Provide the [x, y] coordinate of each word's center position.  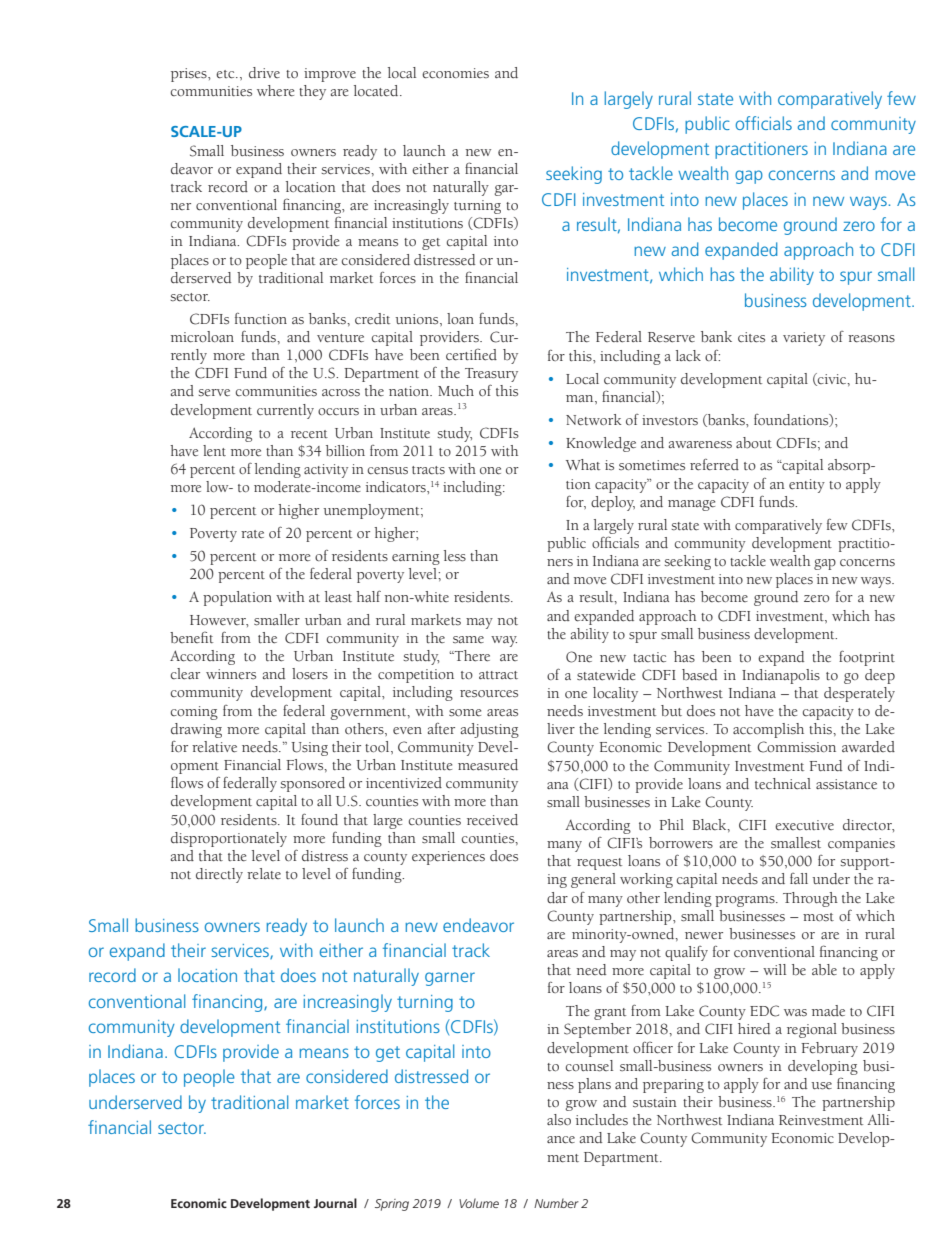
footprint [867, 658]
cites [751, 337]
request [599, 864]
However [219, 621]
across [341, 392]
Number [556, 1203]
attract [498, 675]
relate [264, 874]
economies [455, 73]
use [821, 1086]
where [275, 91]
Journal [335, 1203]
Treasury [491, 376]
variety [804, 339]
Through [810, 899]
